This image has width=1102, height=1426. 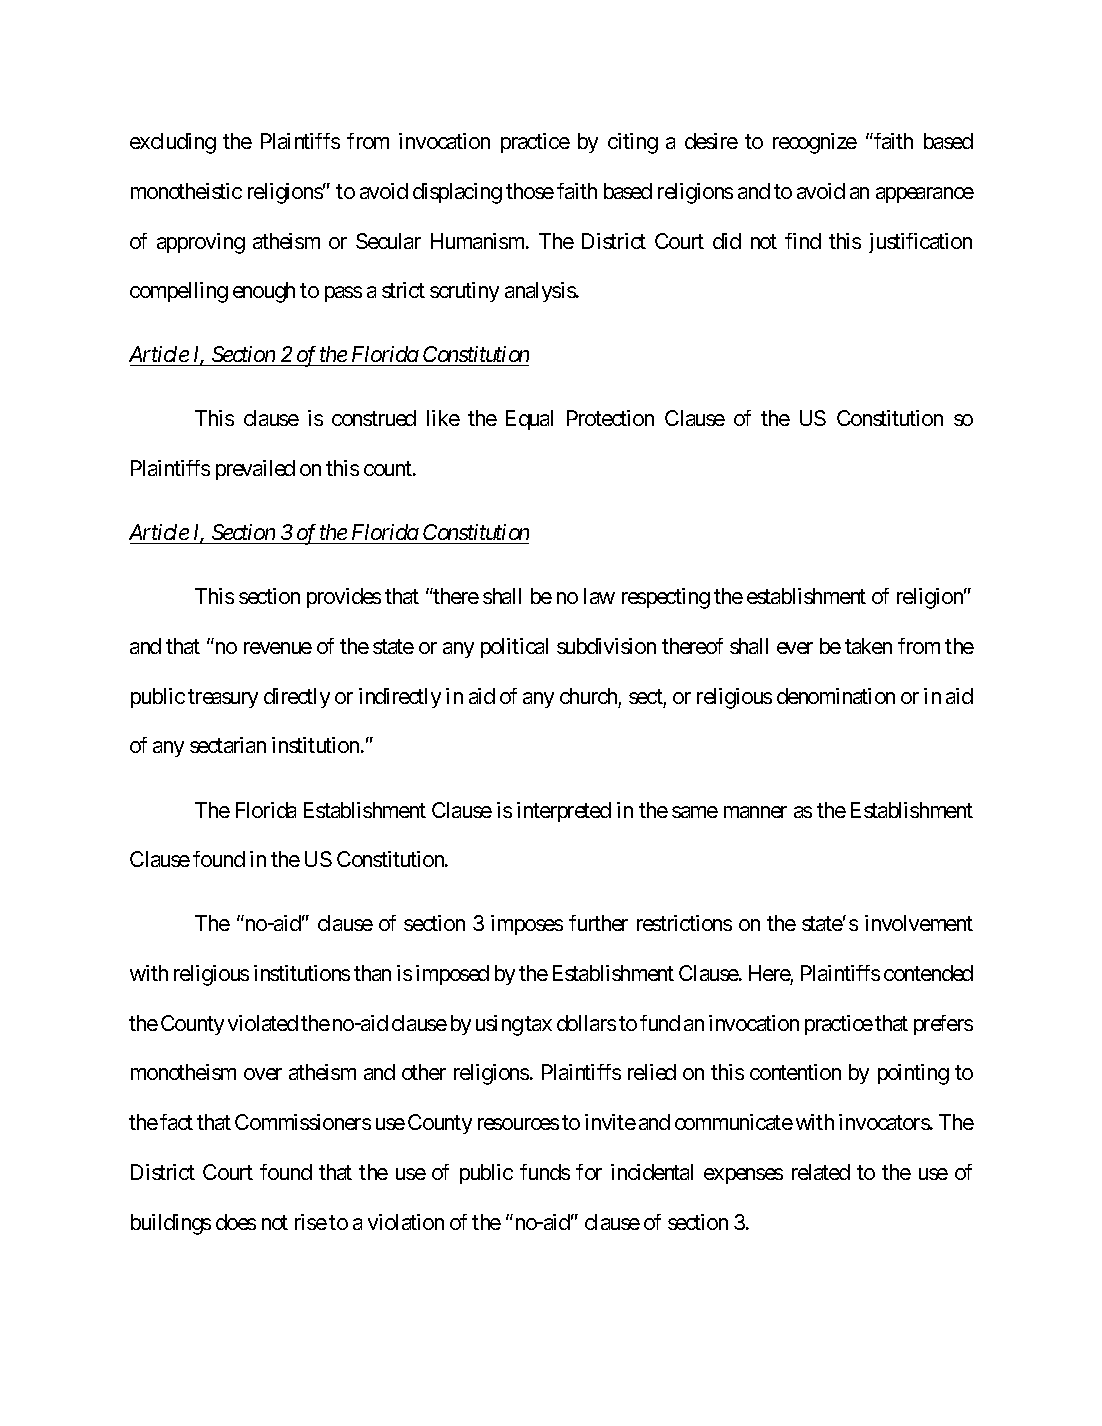 What do you see at coordinates (836, 696) in the image?
I see `denomination` at bounding box center [836, 696].
